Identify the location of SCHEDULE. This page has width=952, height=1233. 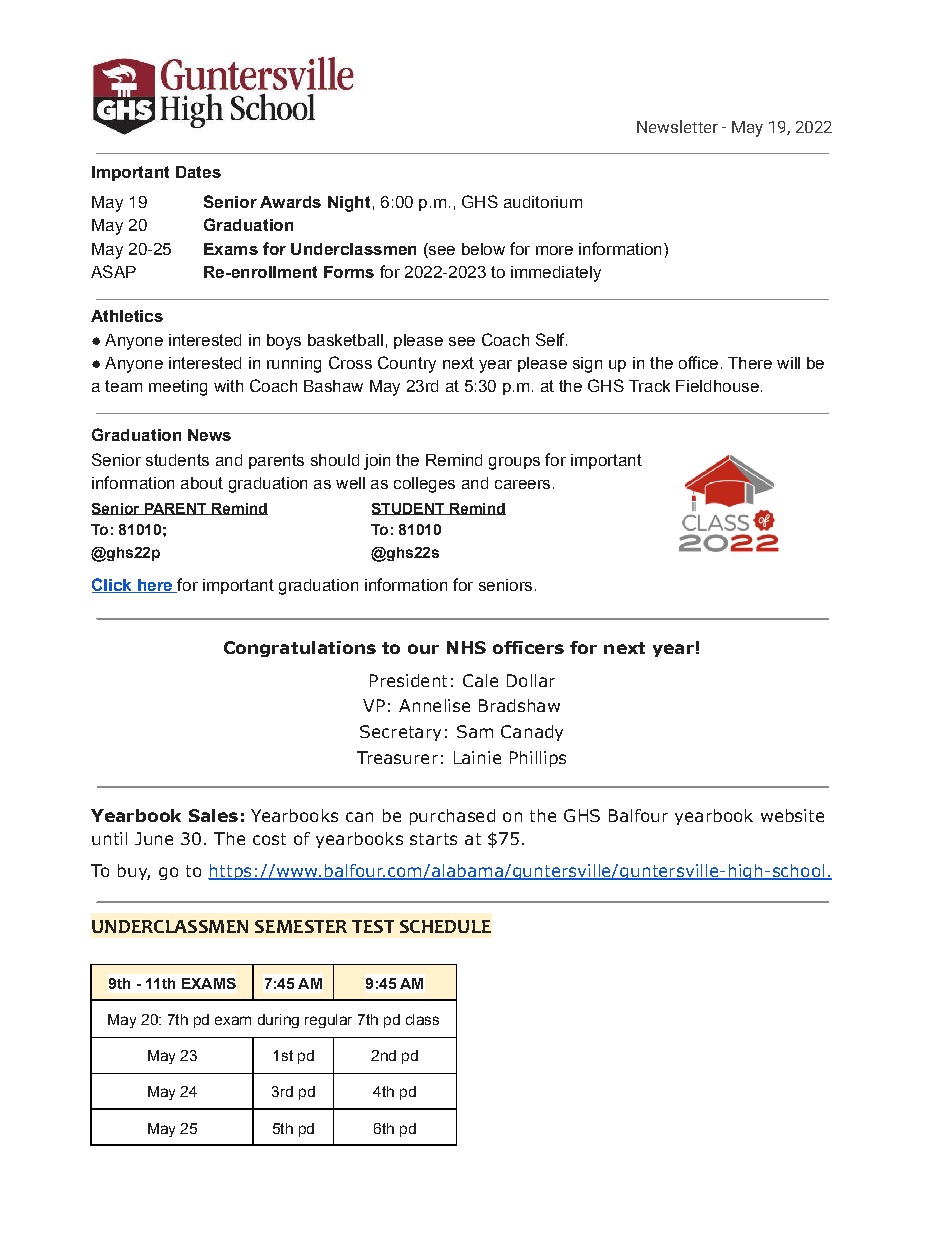
(445, 926).
